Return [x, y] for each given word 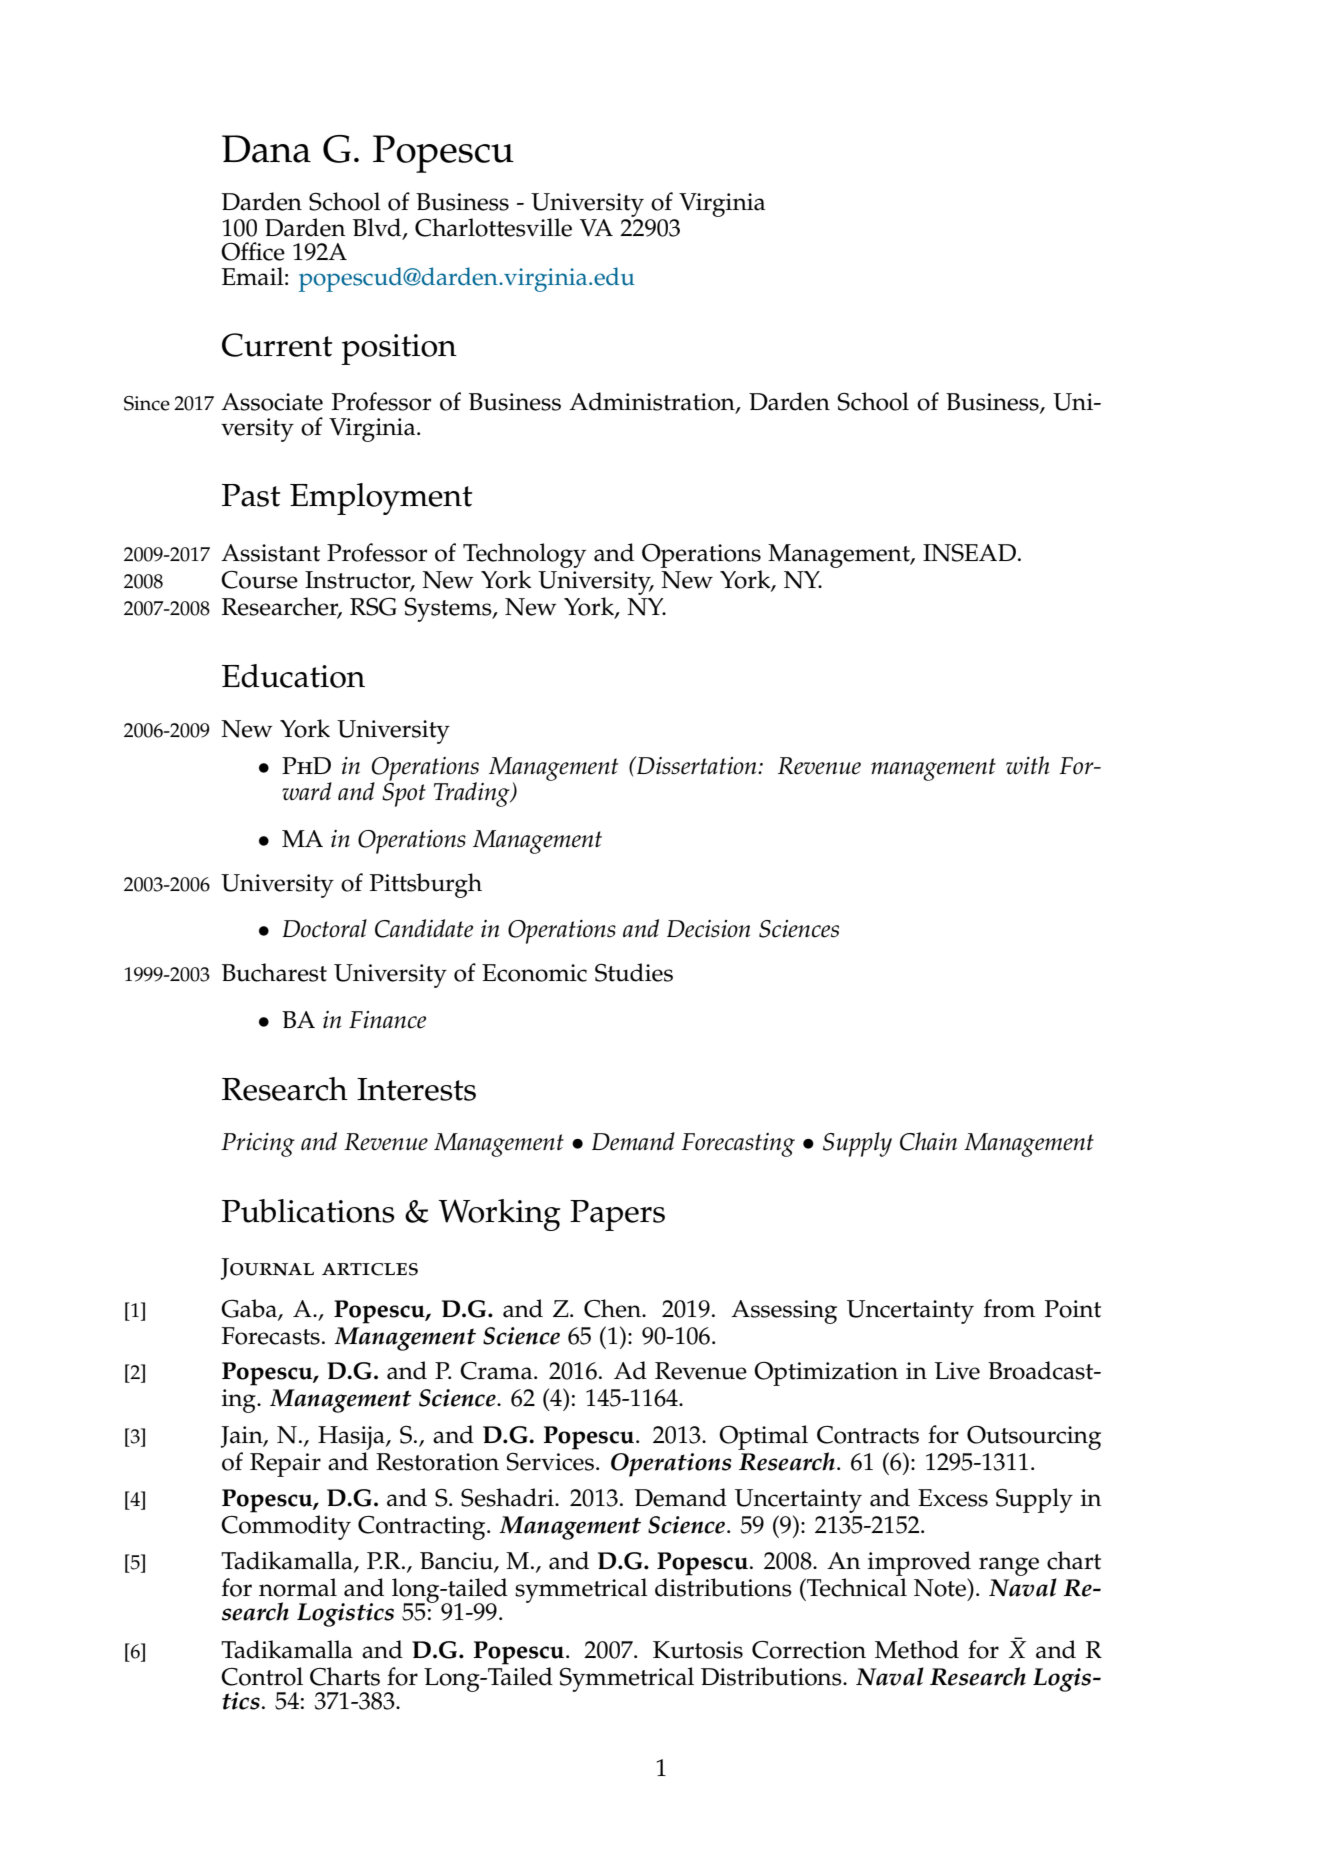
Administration [653, 402]
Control [262, 1676]
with [1027, 765]
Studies [634, 972]
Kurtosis [698, 1650]
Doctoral [324, 928]
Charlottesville [493, 227]
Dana [266, 149]
